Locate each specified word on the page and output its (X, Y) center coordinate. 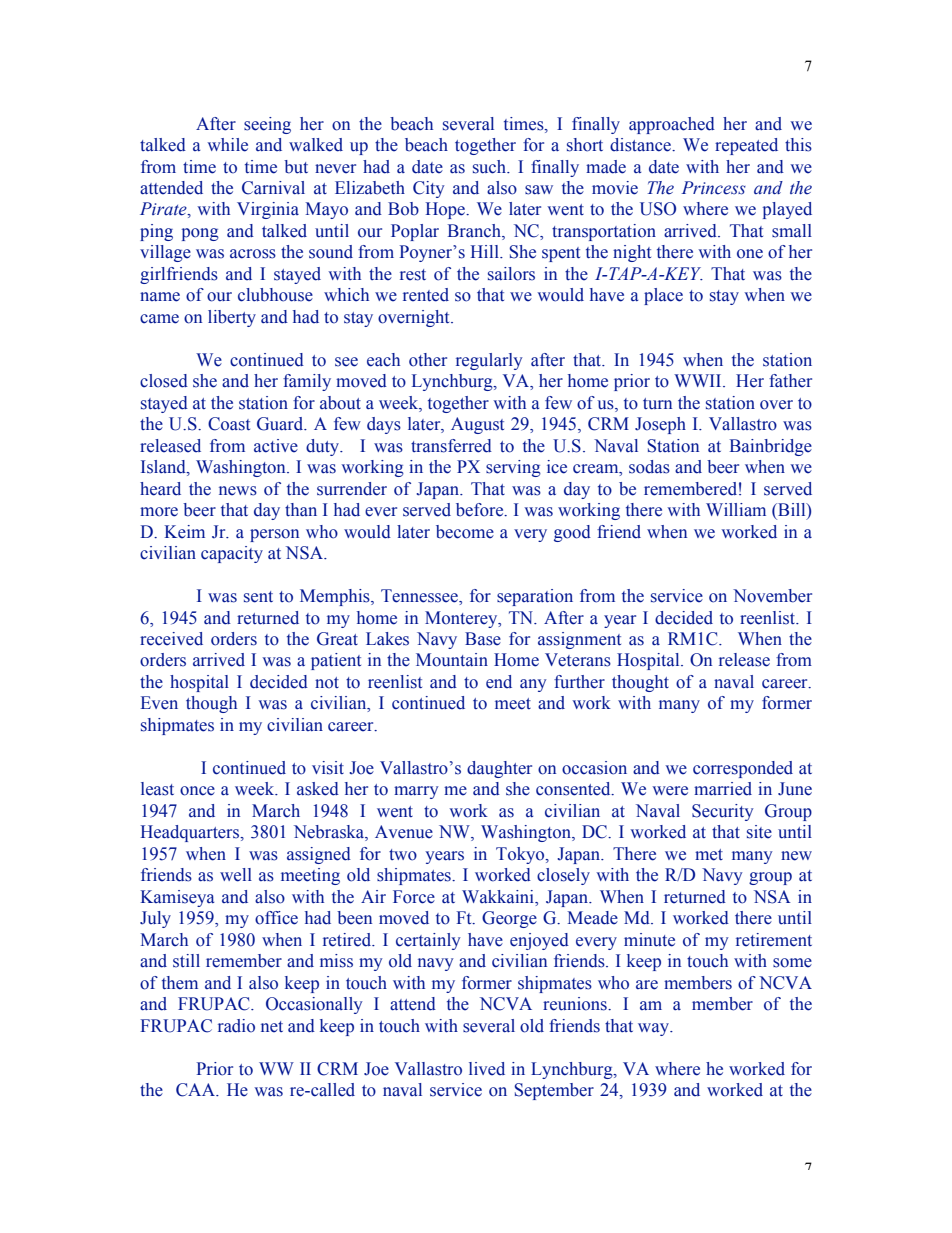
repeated (746, 146)
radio (236, 1026)
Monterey (462, 619)
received (171, 639)
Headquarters (191, 833)
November (772, 596)
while (227, 145)
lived (487, 1069)
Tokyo (521, 855)
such (491, 167)
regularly (489, 361)
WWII (699, 380)
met (709, 855)
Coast (229, 424)
